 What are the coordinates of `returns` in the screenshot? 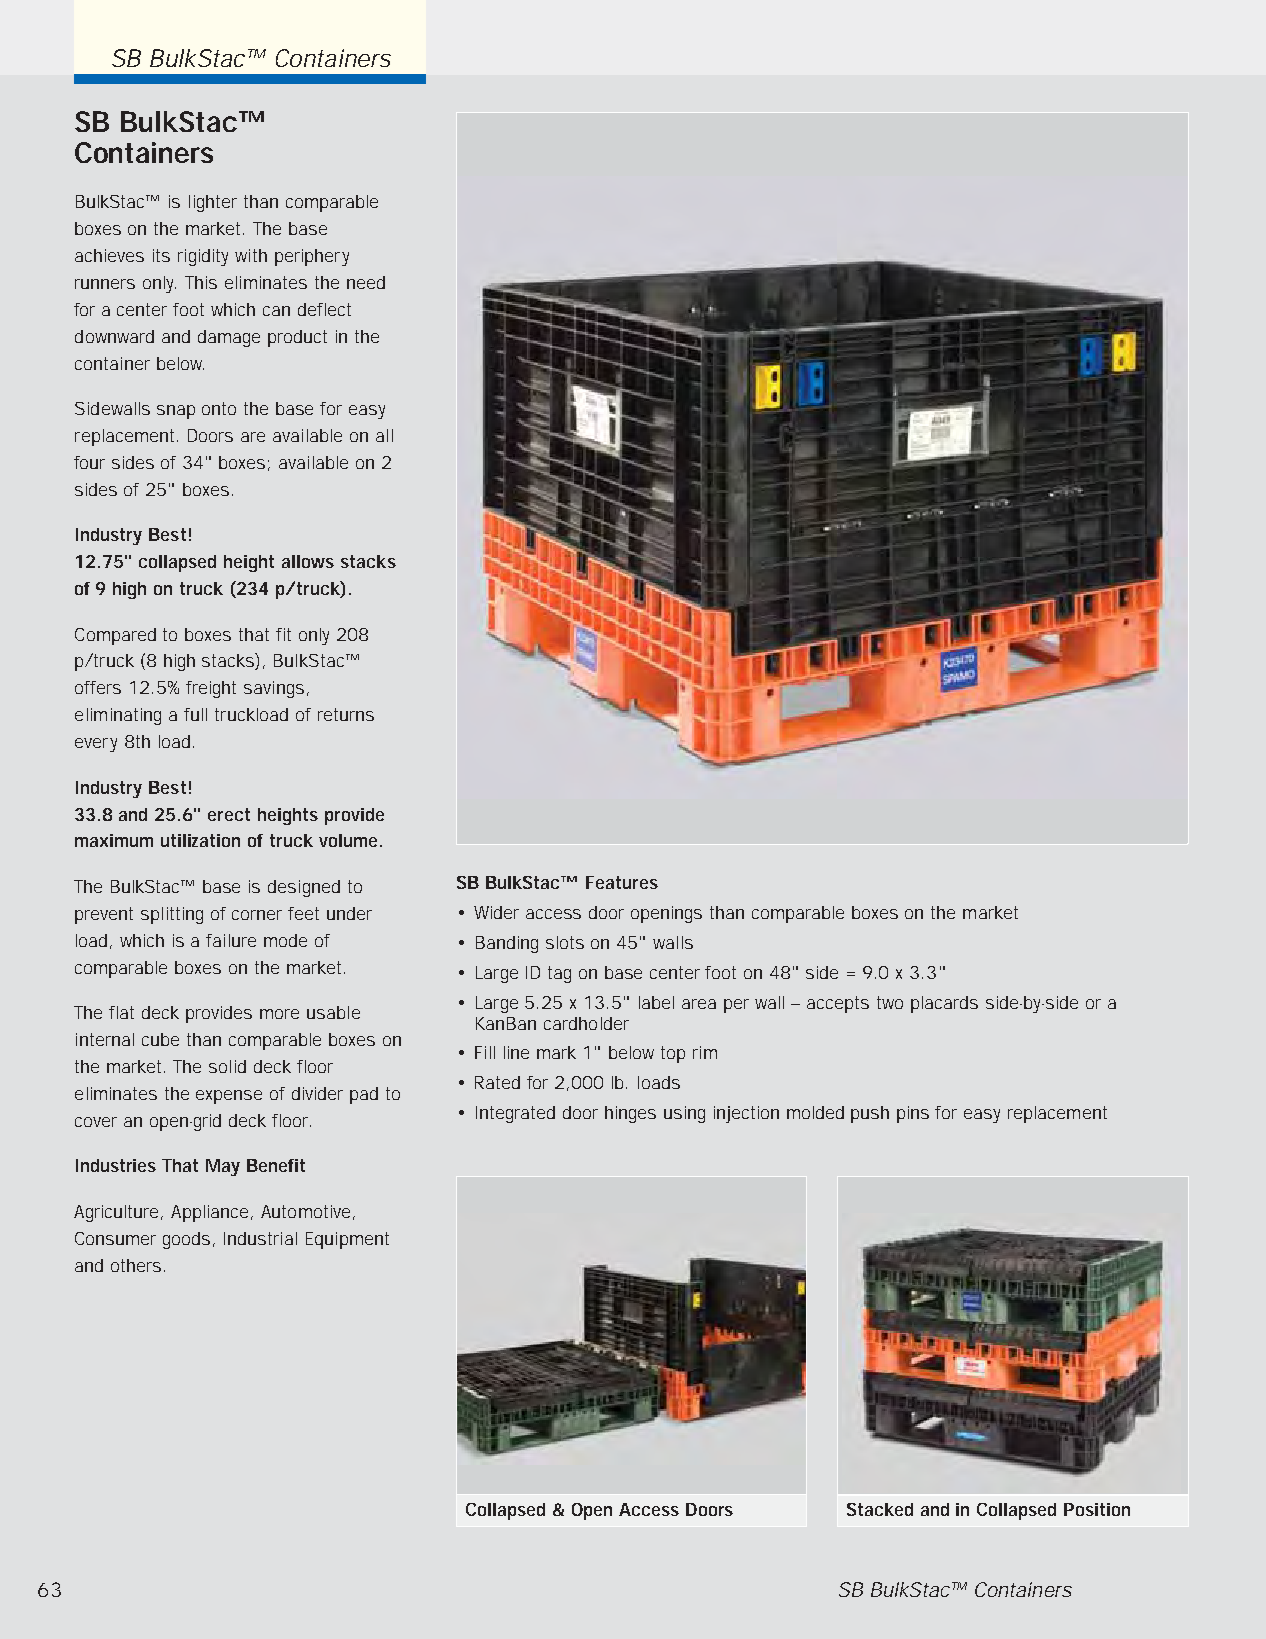 It's located at (346, 714).
